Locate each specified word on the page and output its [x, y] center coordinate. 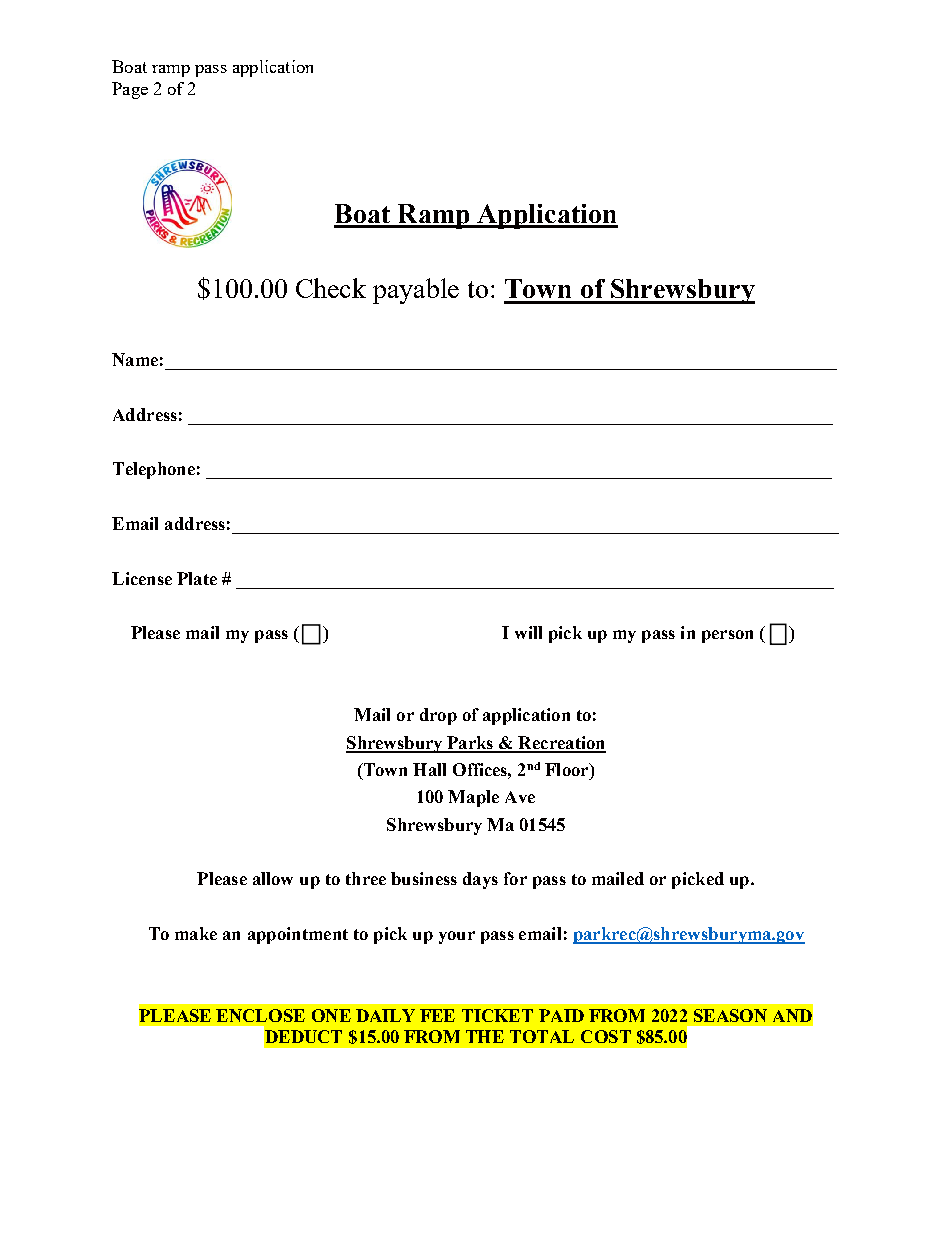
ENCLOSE [260, 1015]
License [142, 578]
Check [331, 288]
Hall [429, 769]
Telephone [154, 470]
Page [130, 90]
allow [273, 878]
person [727, 636]
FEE [437, 1015]
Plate [197, 578]
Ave [520, 797]
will [528, 632]
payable [416, 291]
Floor [568, 769]
